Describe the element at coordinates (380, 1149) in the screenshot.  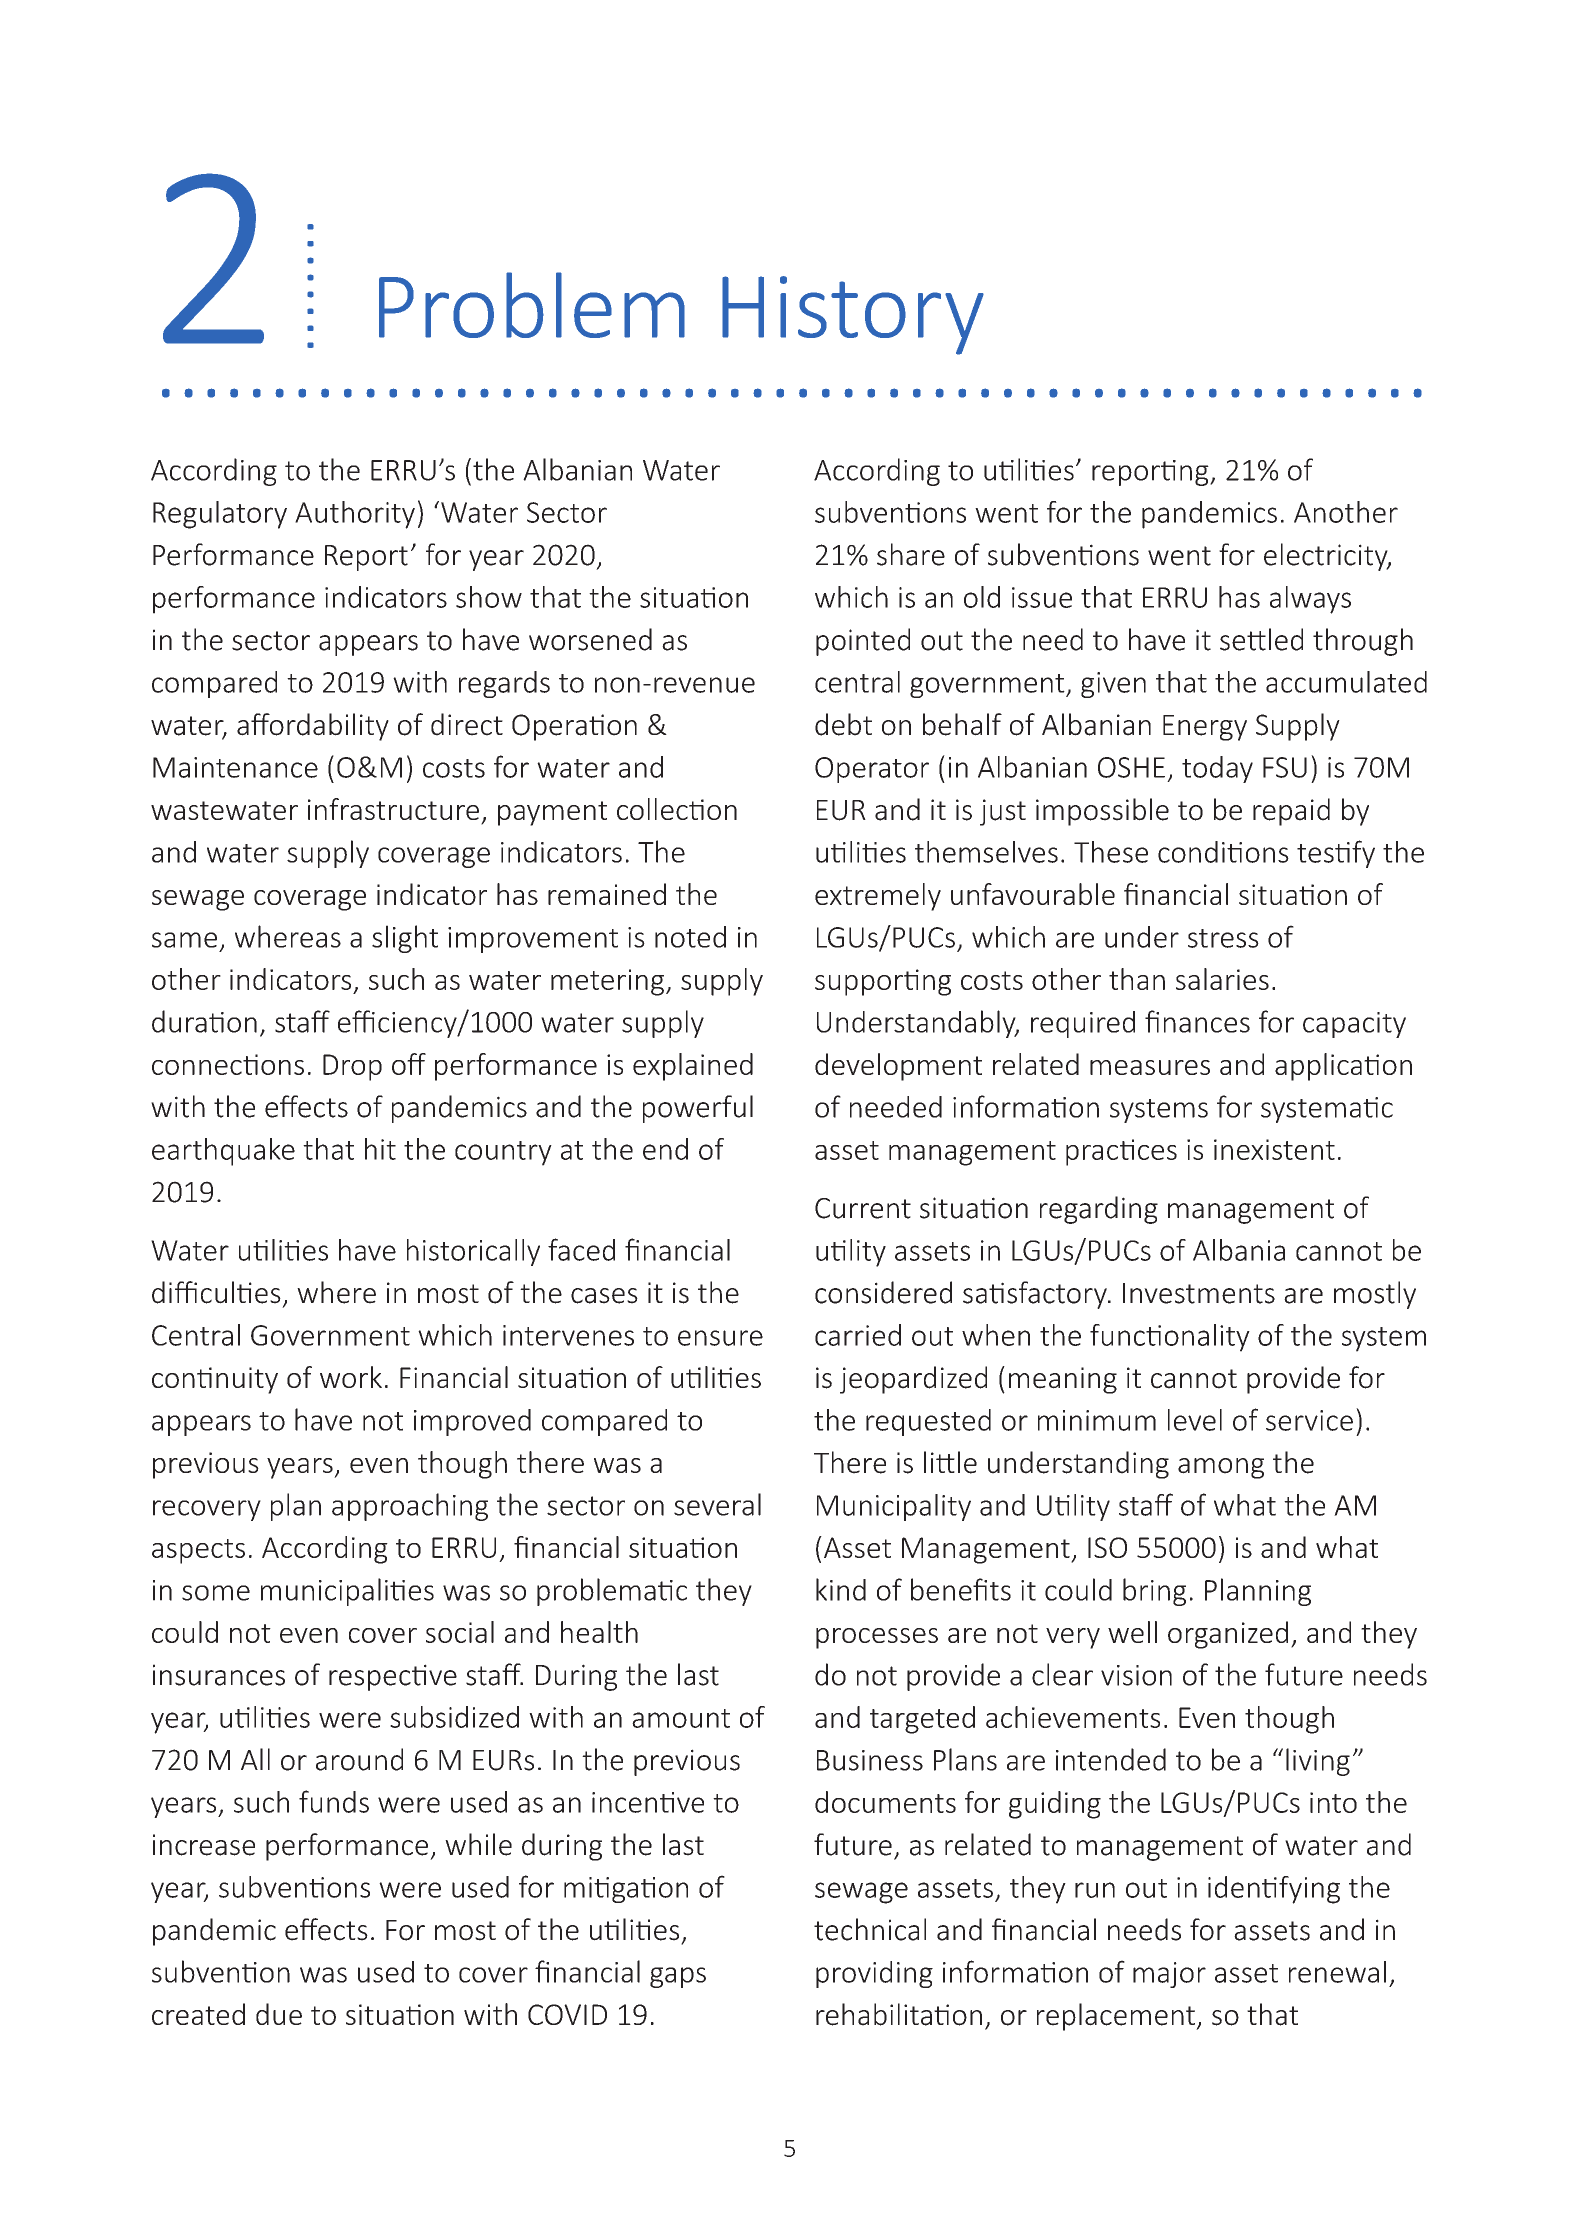
I see `hit` at that location.
